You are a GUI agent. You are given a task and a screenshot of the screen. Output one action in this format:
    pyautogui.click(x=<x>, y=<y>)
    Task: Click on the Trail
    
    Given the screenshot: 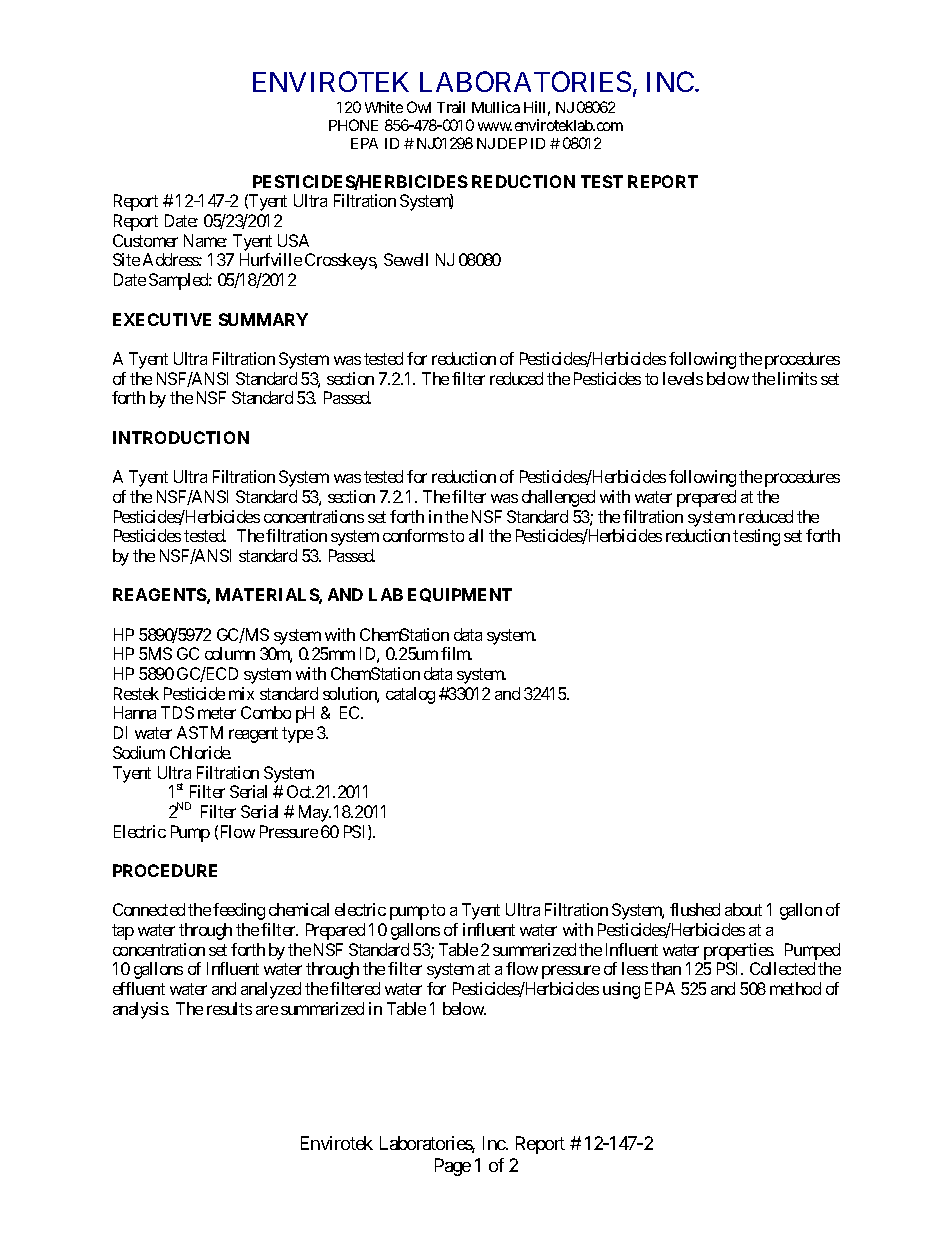 What is the action you would take?
    pyautogui.click(x=451, y=107)
